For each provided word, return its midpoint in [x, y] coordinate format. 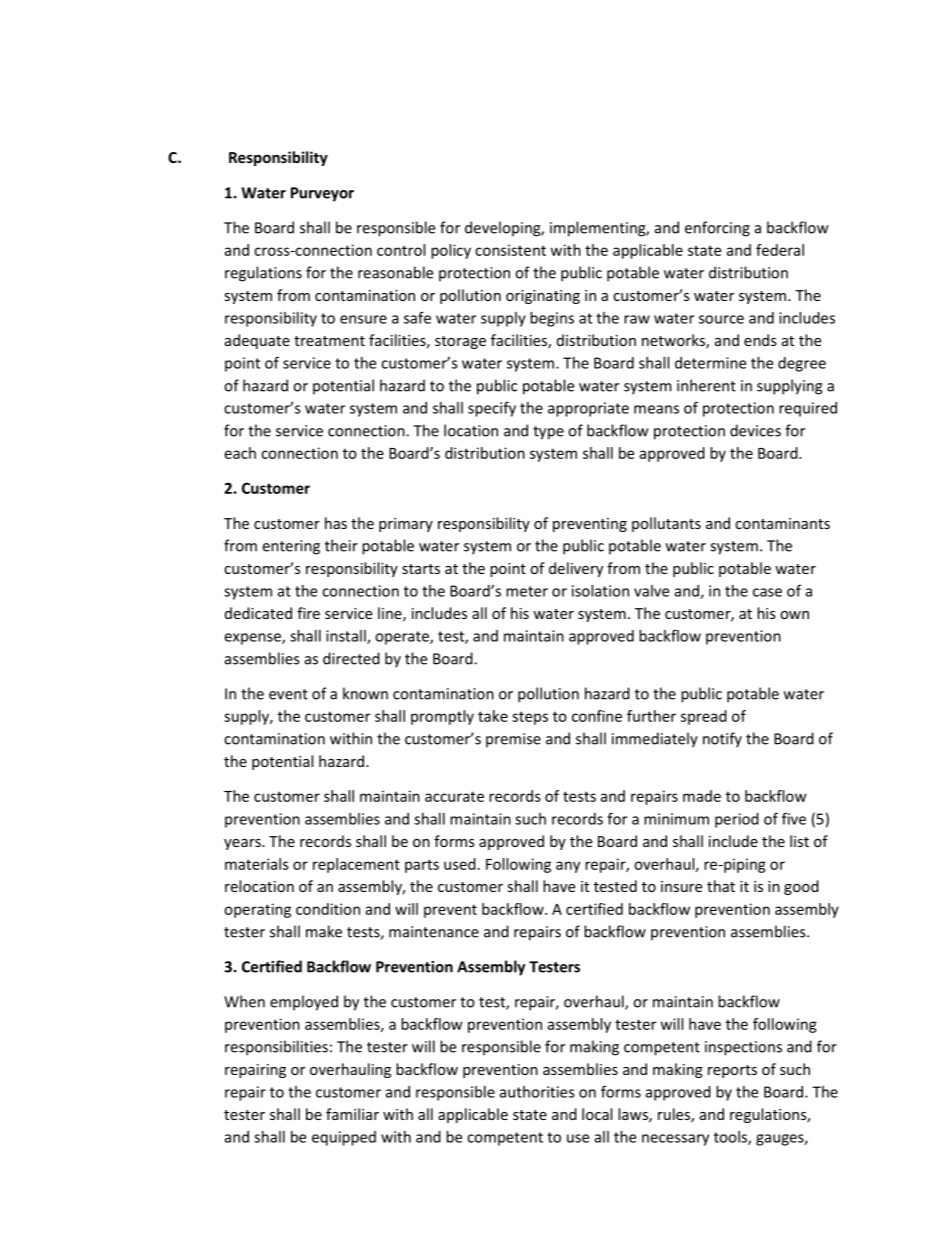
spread [704, 717]
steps [530, 718]
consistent [510, 250]
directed [351, 658]
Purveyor [322, 194]
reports [732, 1071]
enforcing [717, 229]
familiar [352, 1114]
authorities [537, 1092]
